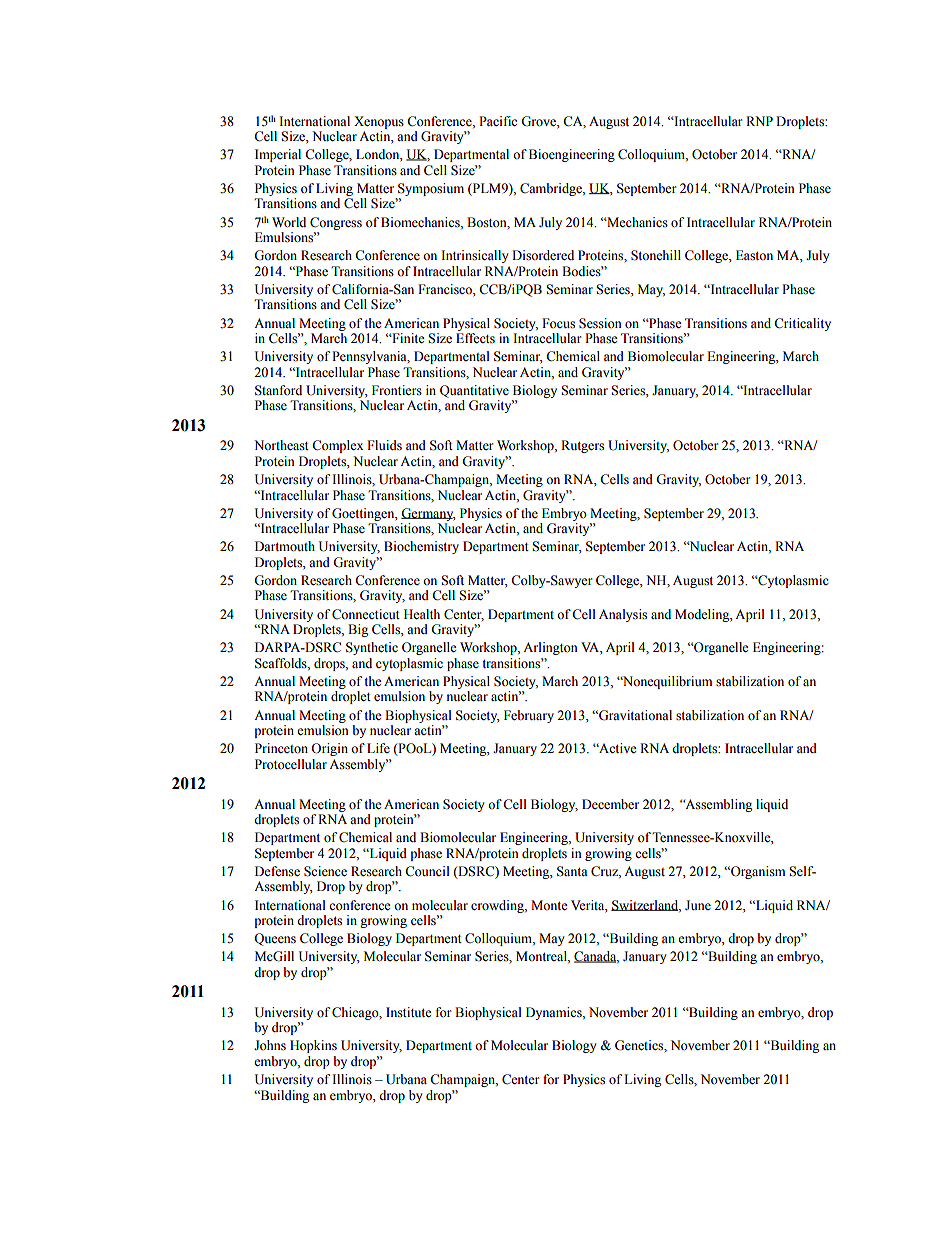 This image has height=1233, width=952. I want to click on Assembling, so click(717, 805).
